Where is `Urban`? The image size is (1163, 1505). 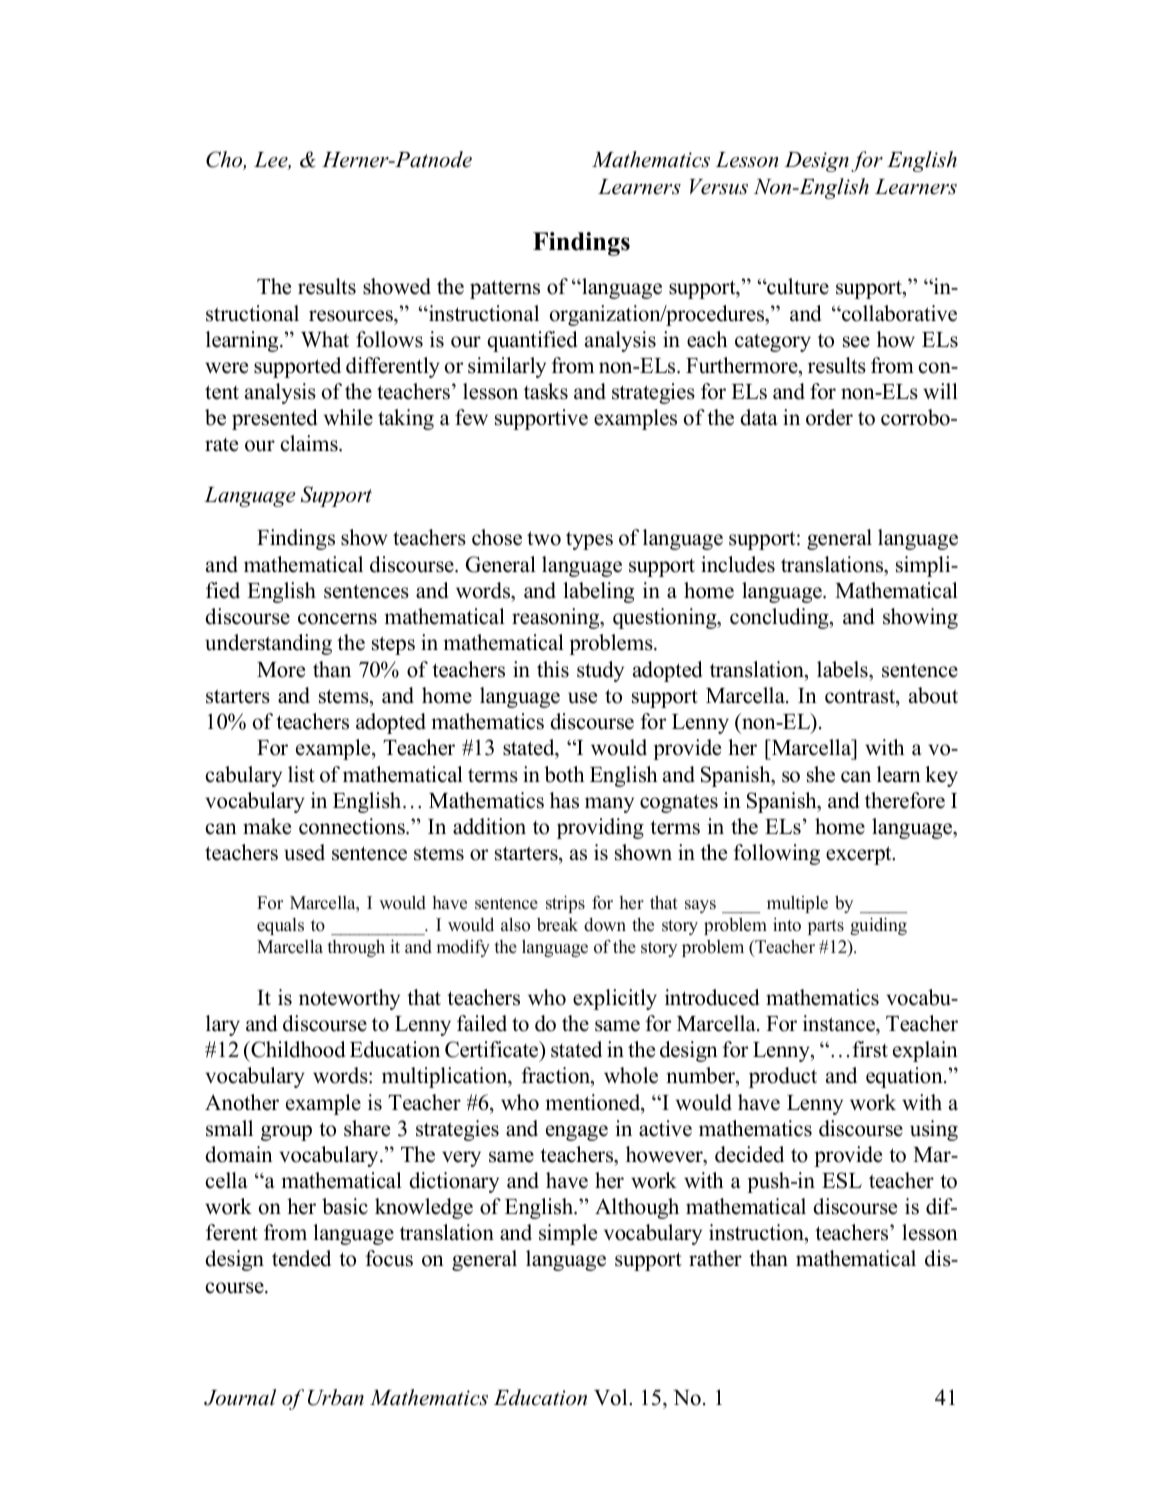 Urban is located at coordinates (336, 1397).
